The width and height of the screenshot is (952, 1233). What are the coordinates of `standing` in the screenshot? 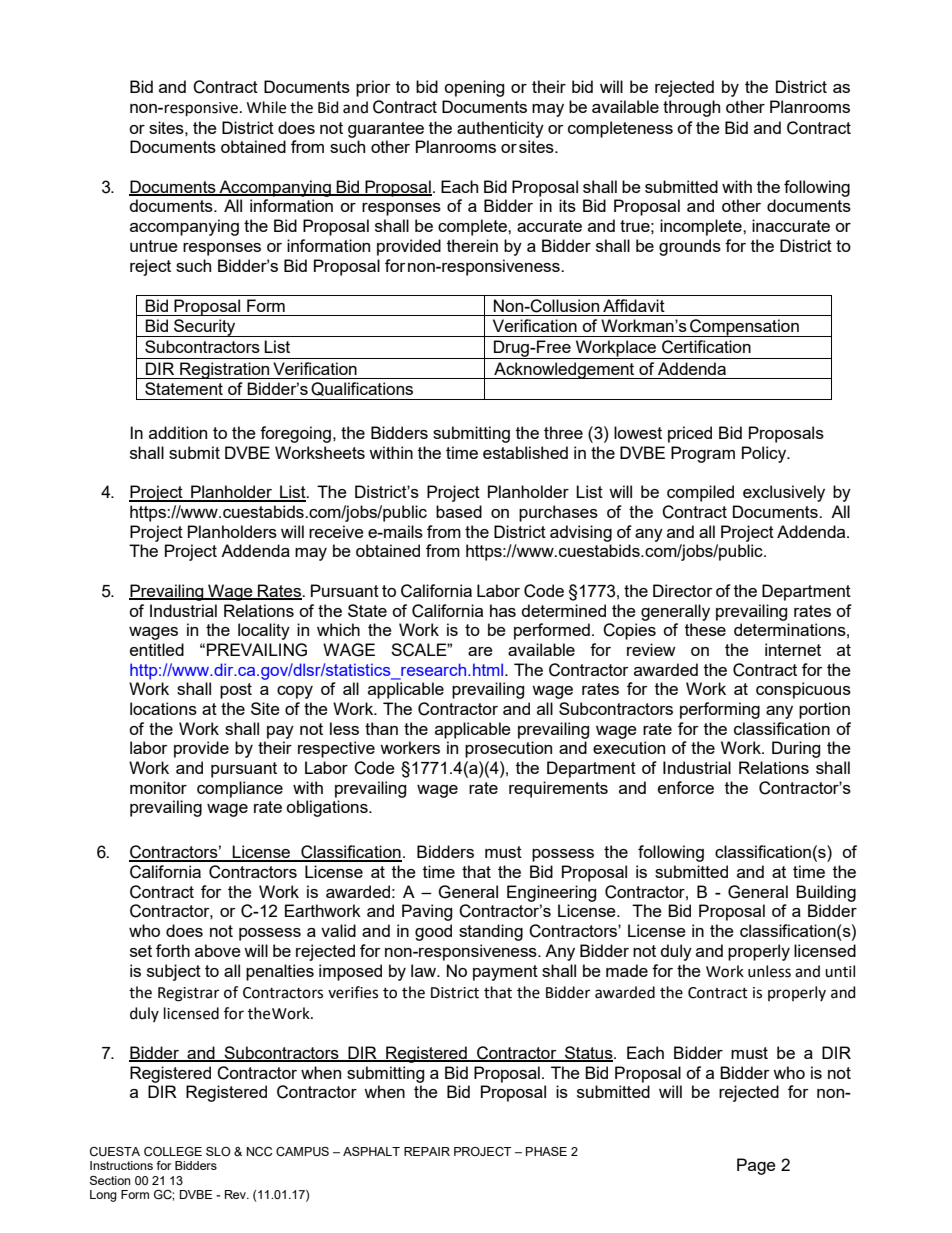 It's located at (491, 932).
